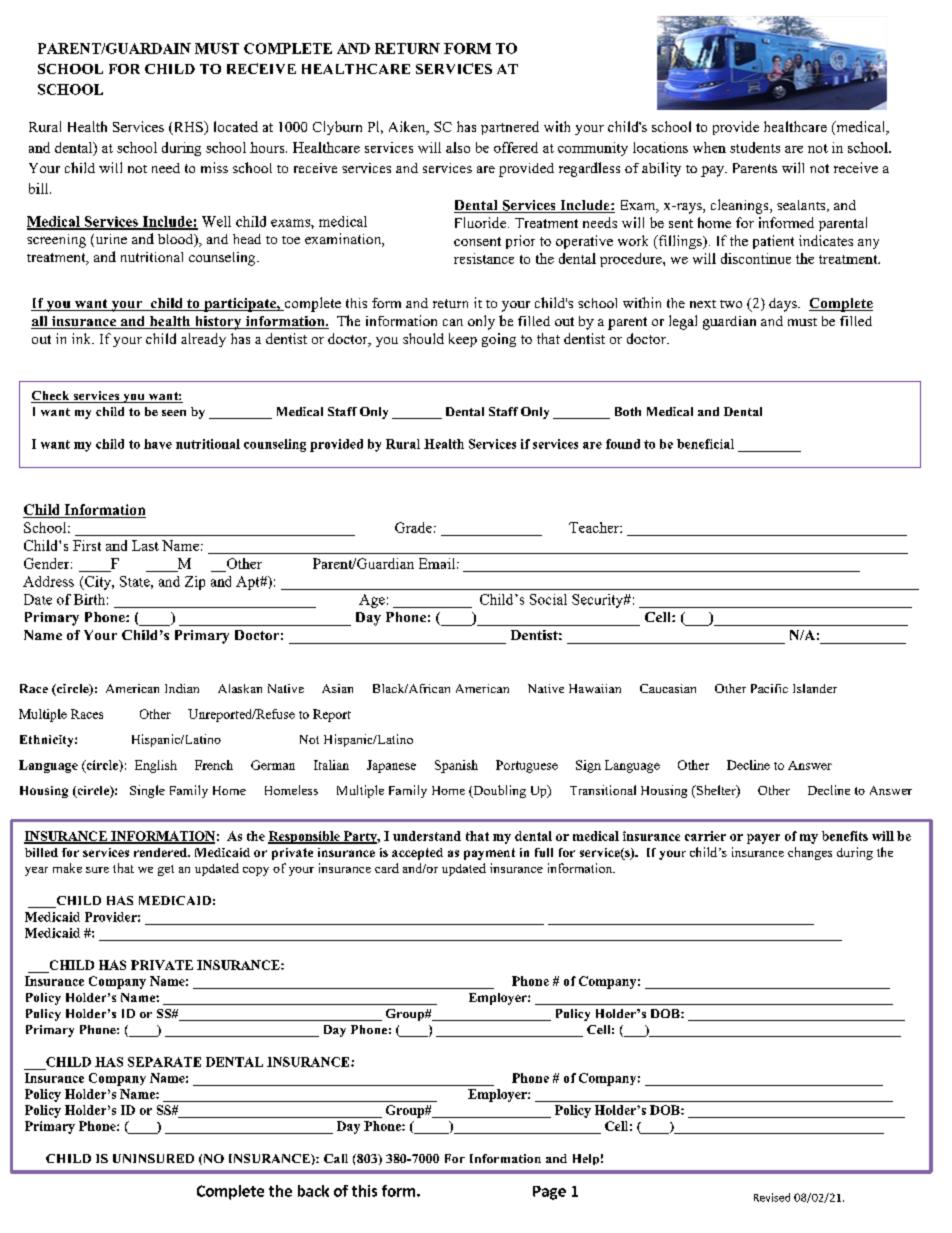  What do you see at coordinates (458, 147) in the document?
I see `also` at bounding box center [458, 147].
